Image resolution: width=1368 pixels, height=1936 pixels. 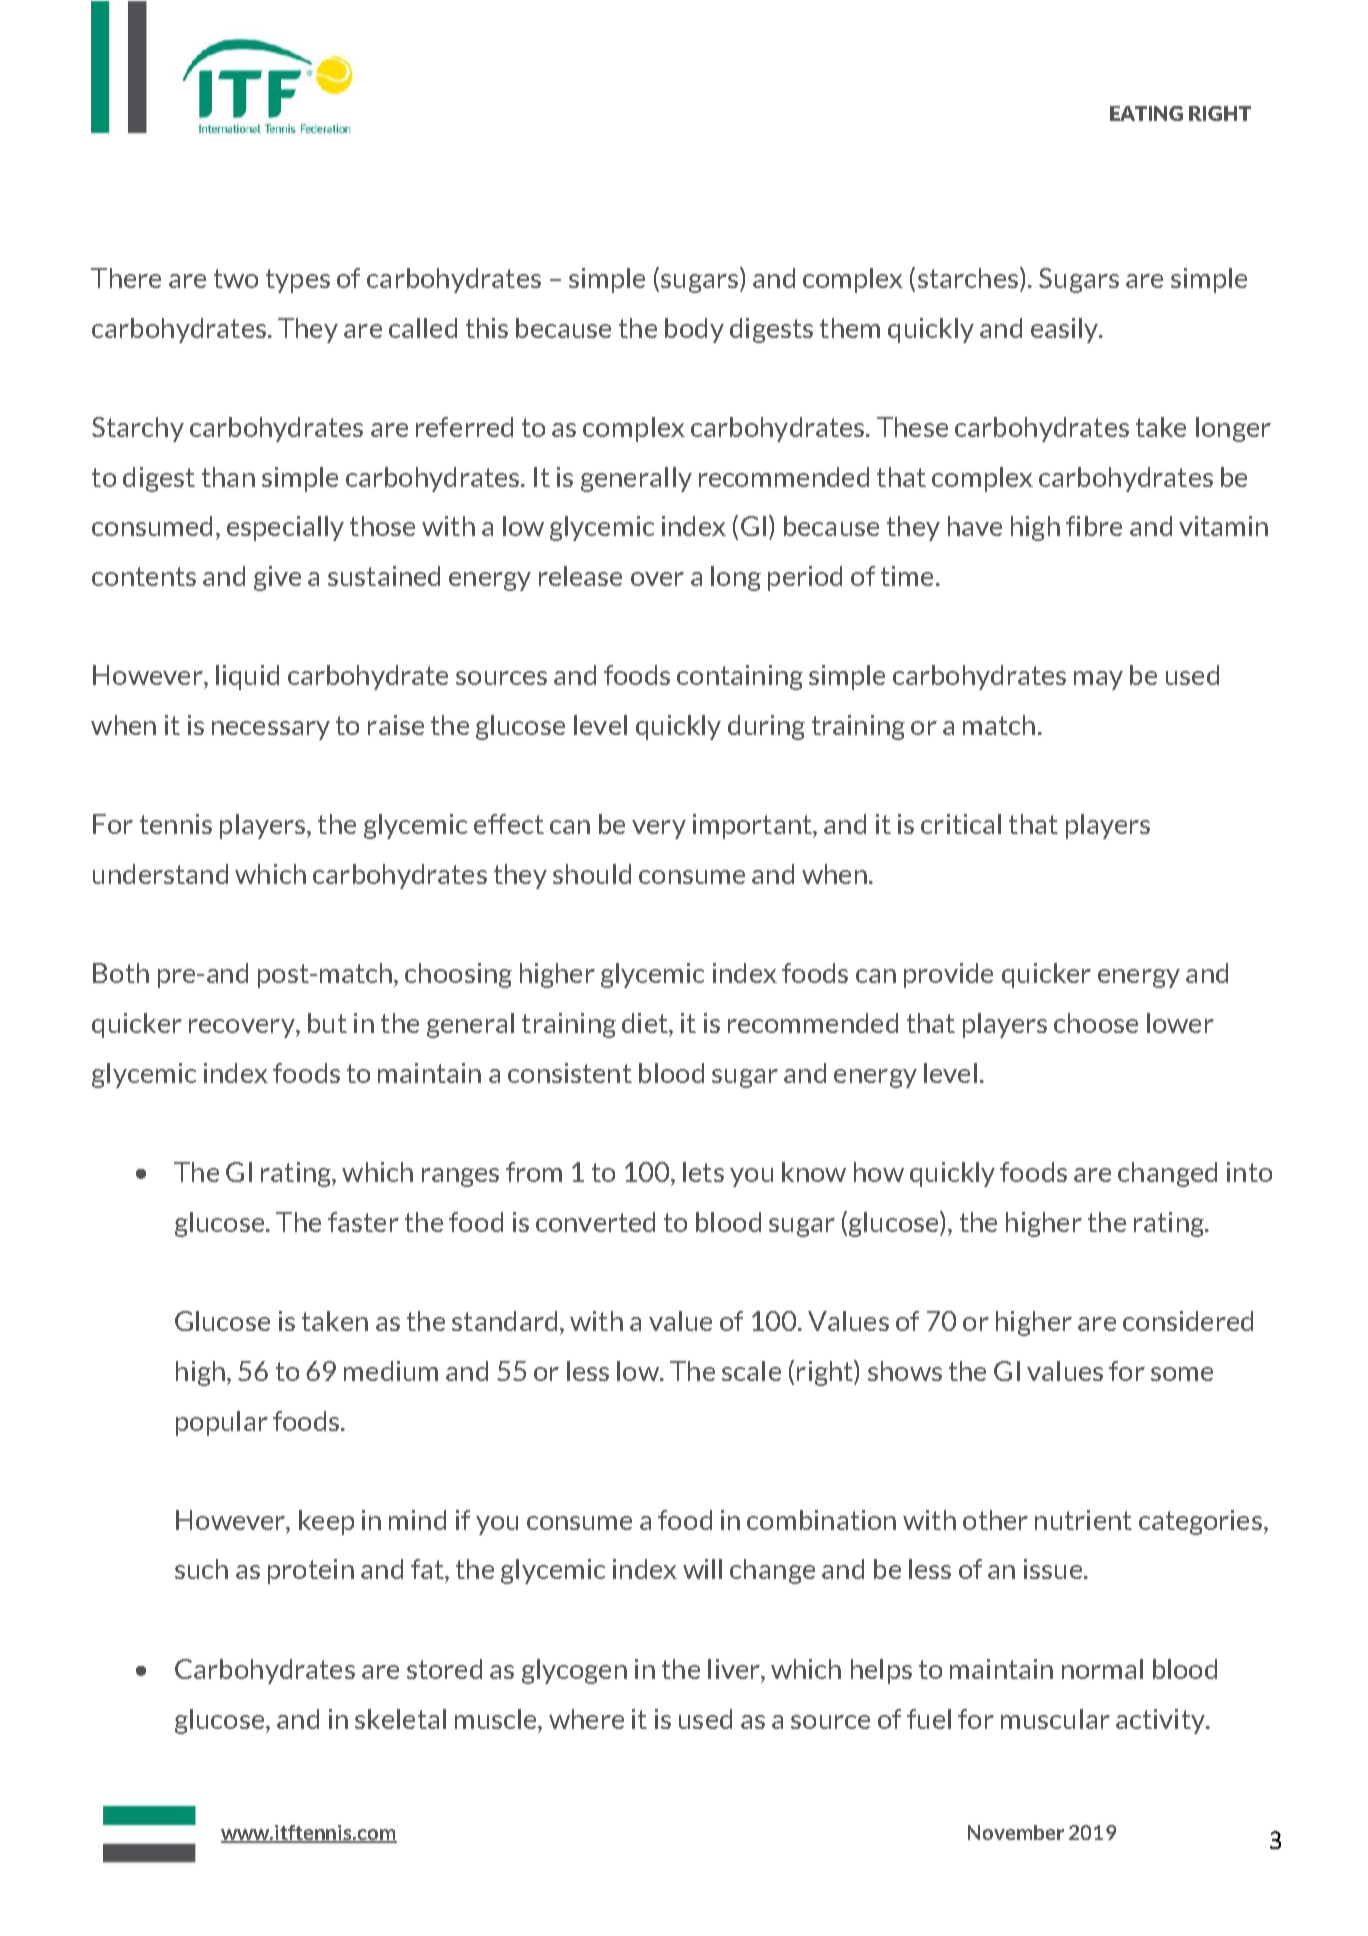 I want to click on where, so click(x=586, y=1719).
